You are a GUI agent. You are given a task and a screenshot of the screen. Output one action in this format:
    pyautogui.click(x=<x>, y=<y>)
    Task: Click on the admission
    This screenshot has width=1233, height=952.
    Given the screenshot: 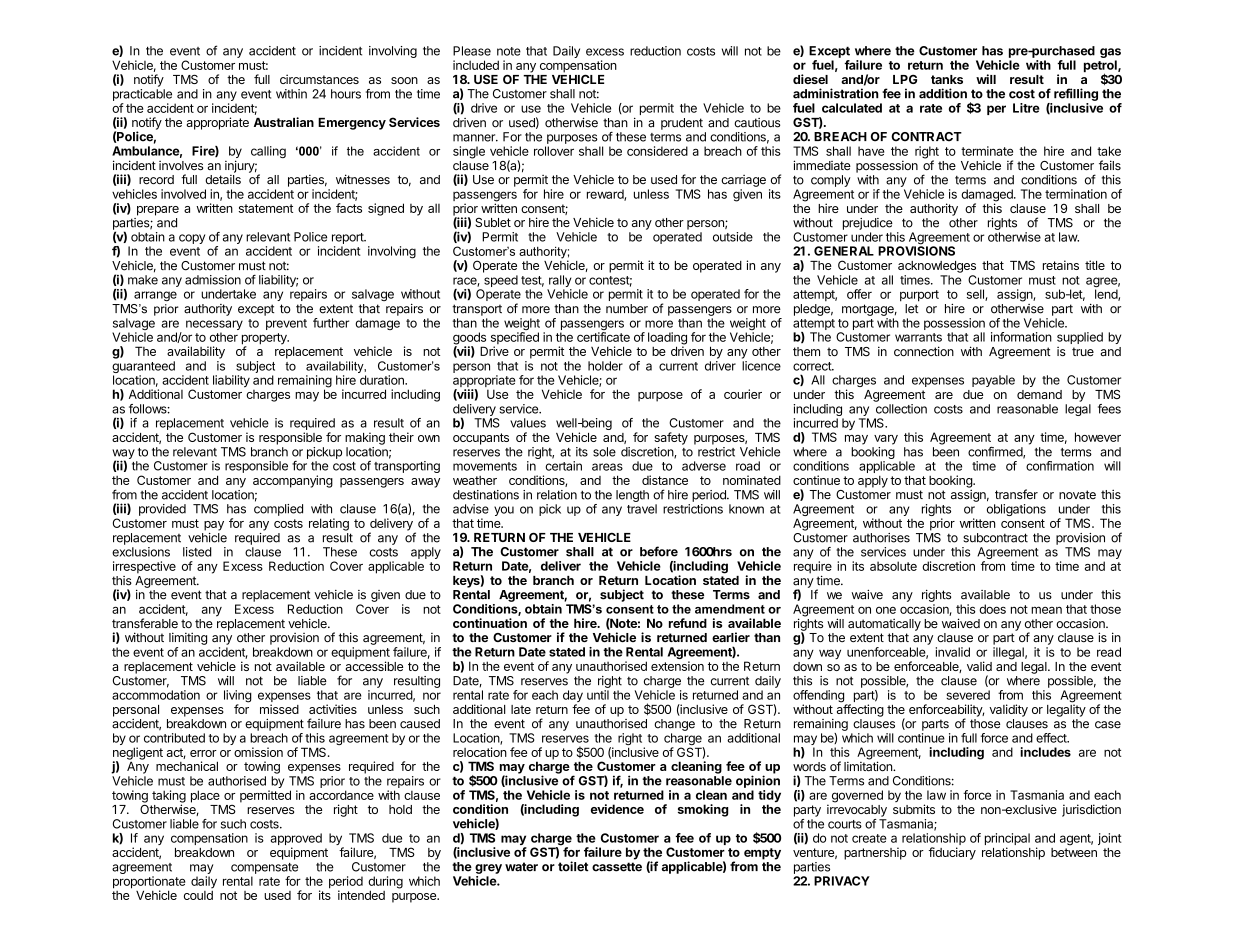 What is the action you would take?
    pyautogui.click(x=213, y=280)
